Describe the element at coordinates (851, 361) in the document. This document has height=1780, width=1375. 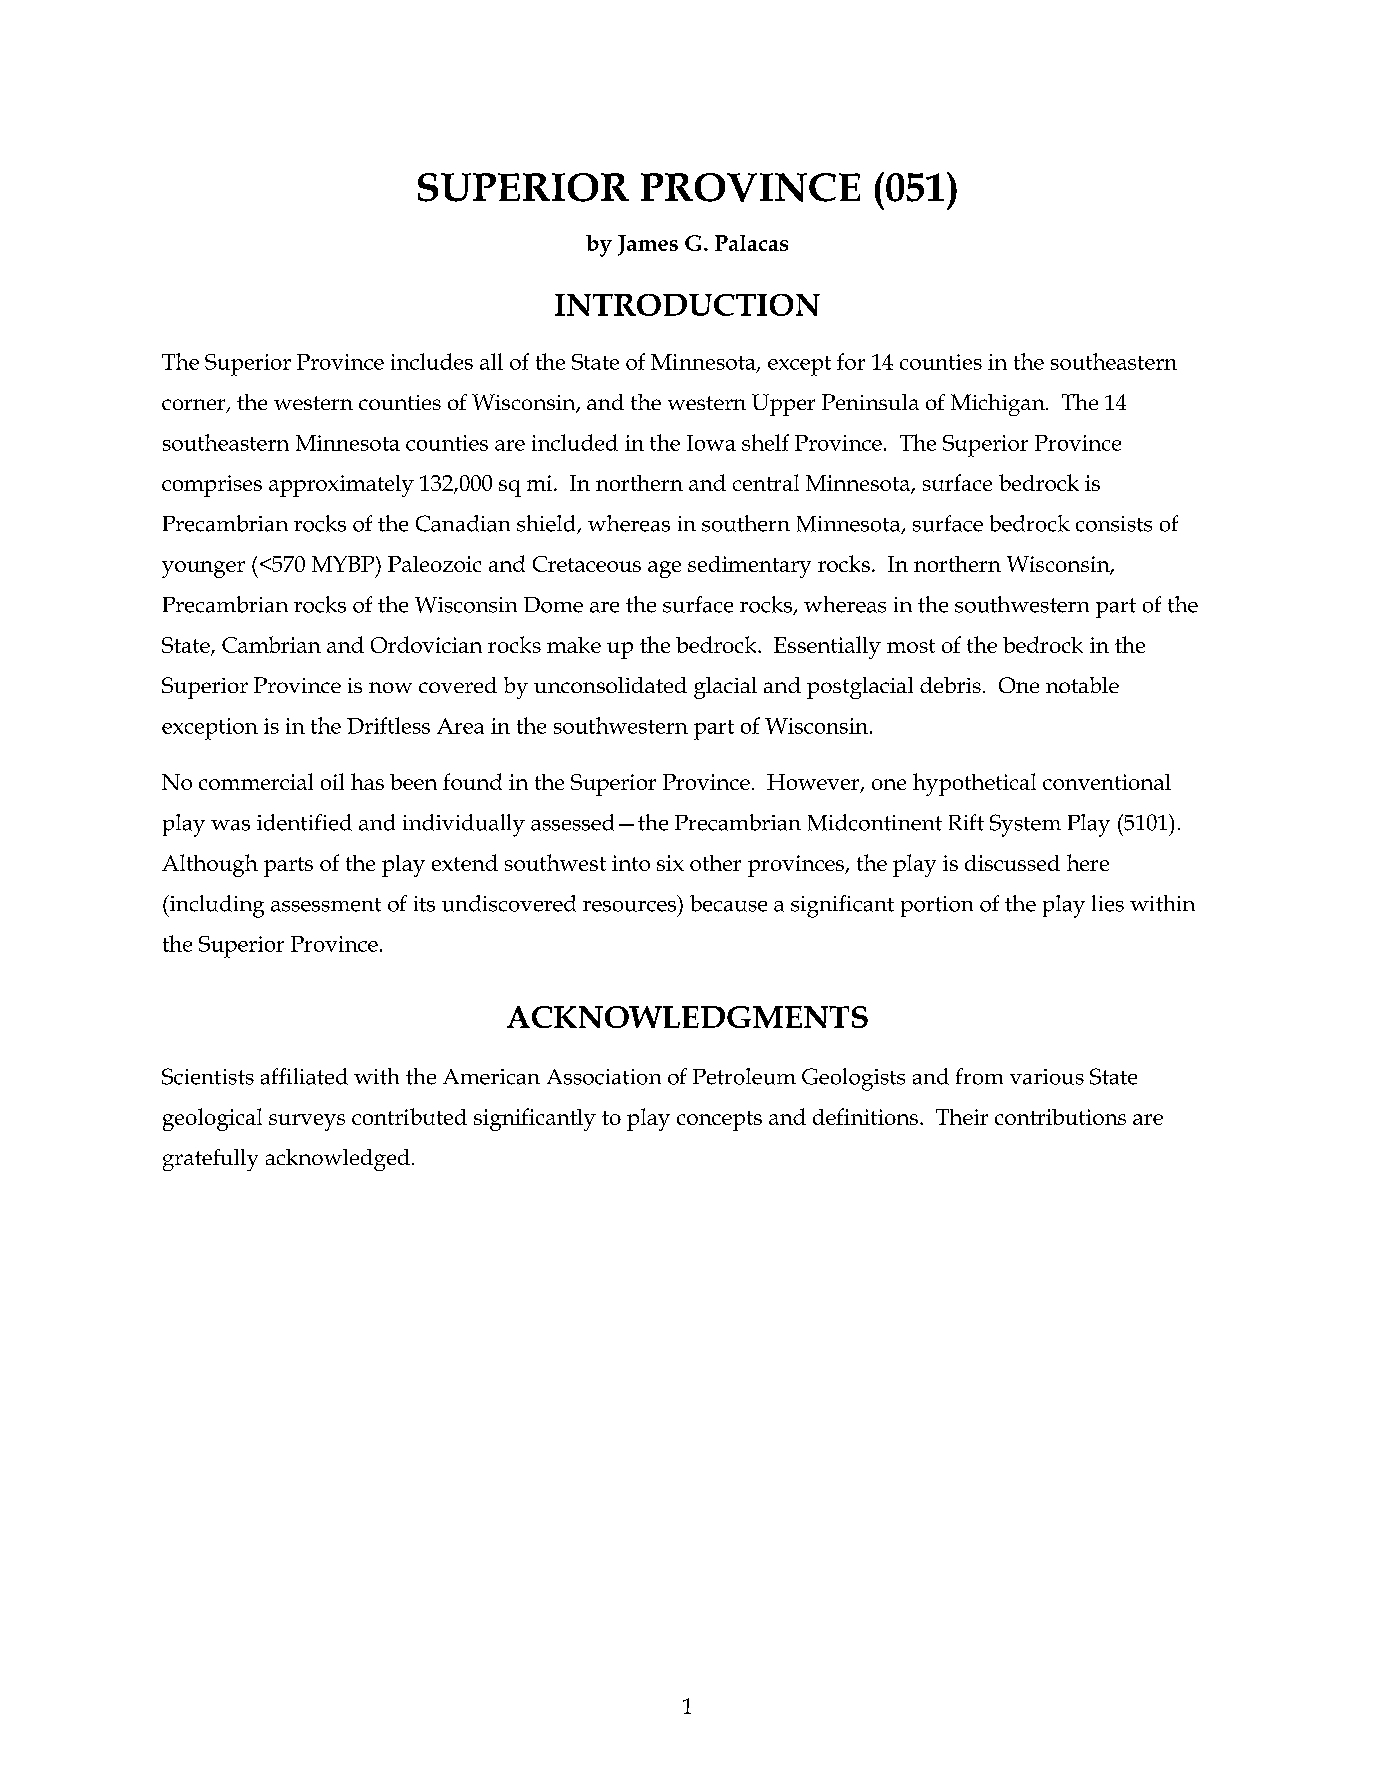
I see `for` at that location.
